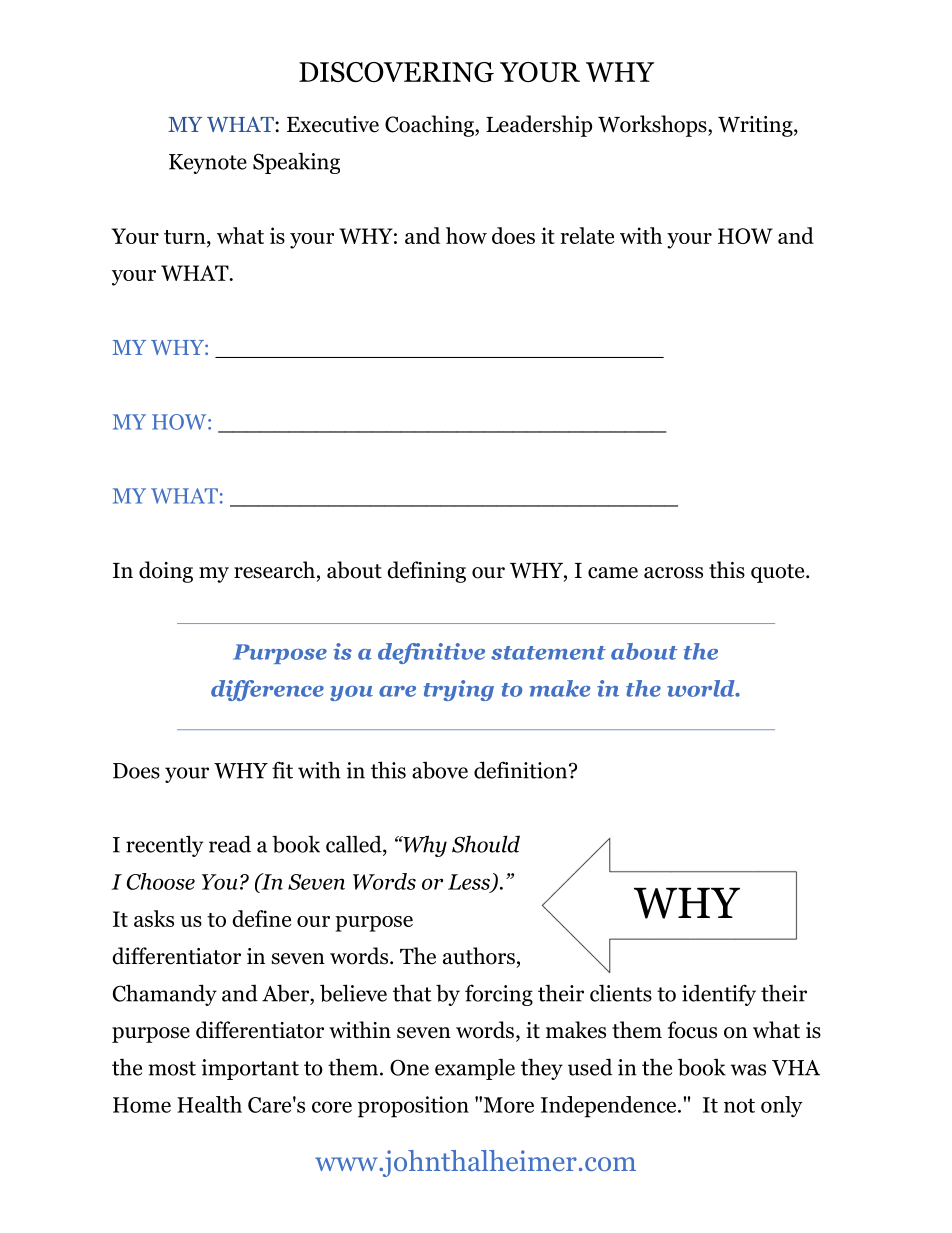  What do you see at coordinates (653, 126) in the screenshot?
I see `Workshops` at bounding box center [653, 126].
